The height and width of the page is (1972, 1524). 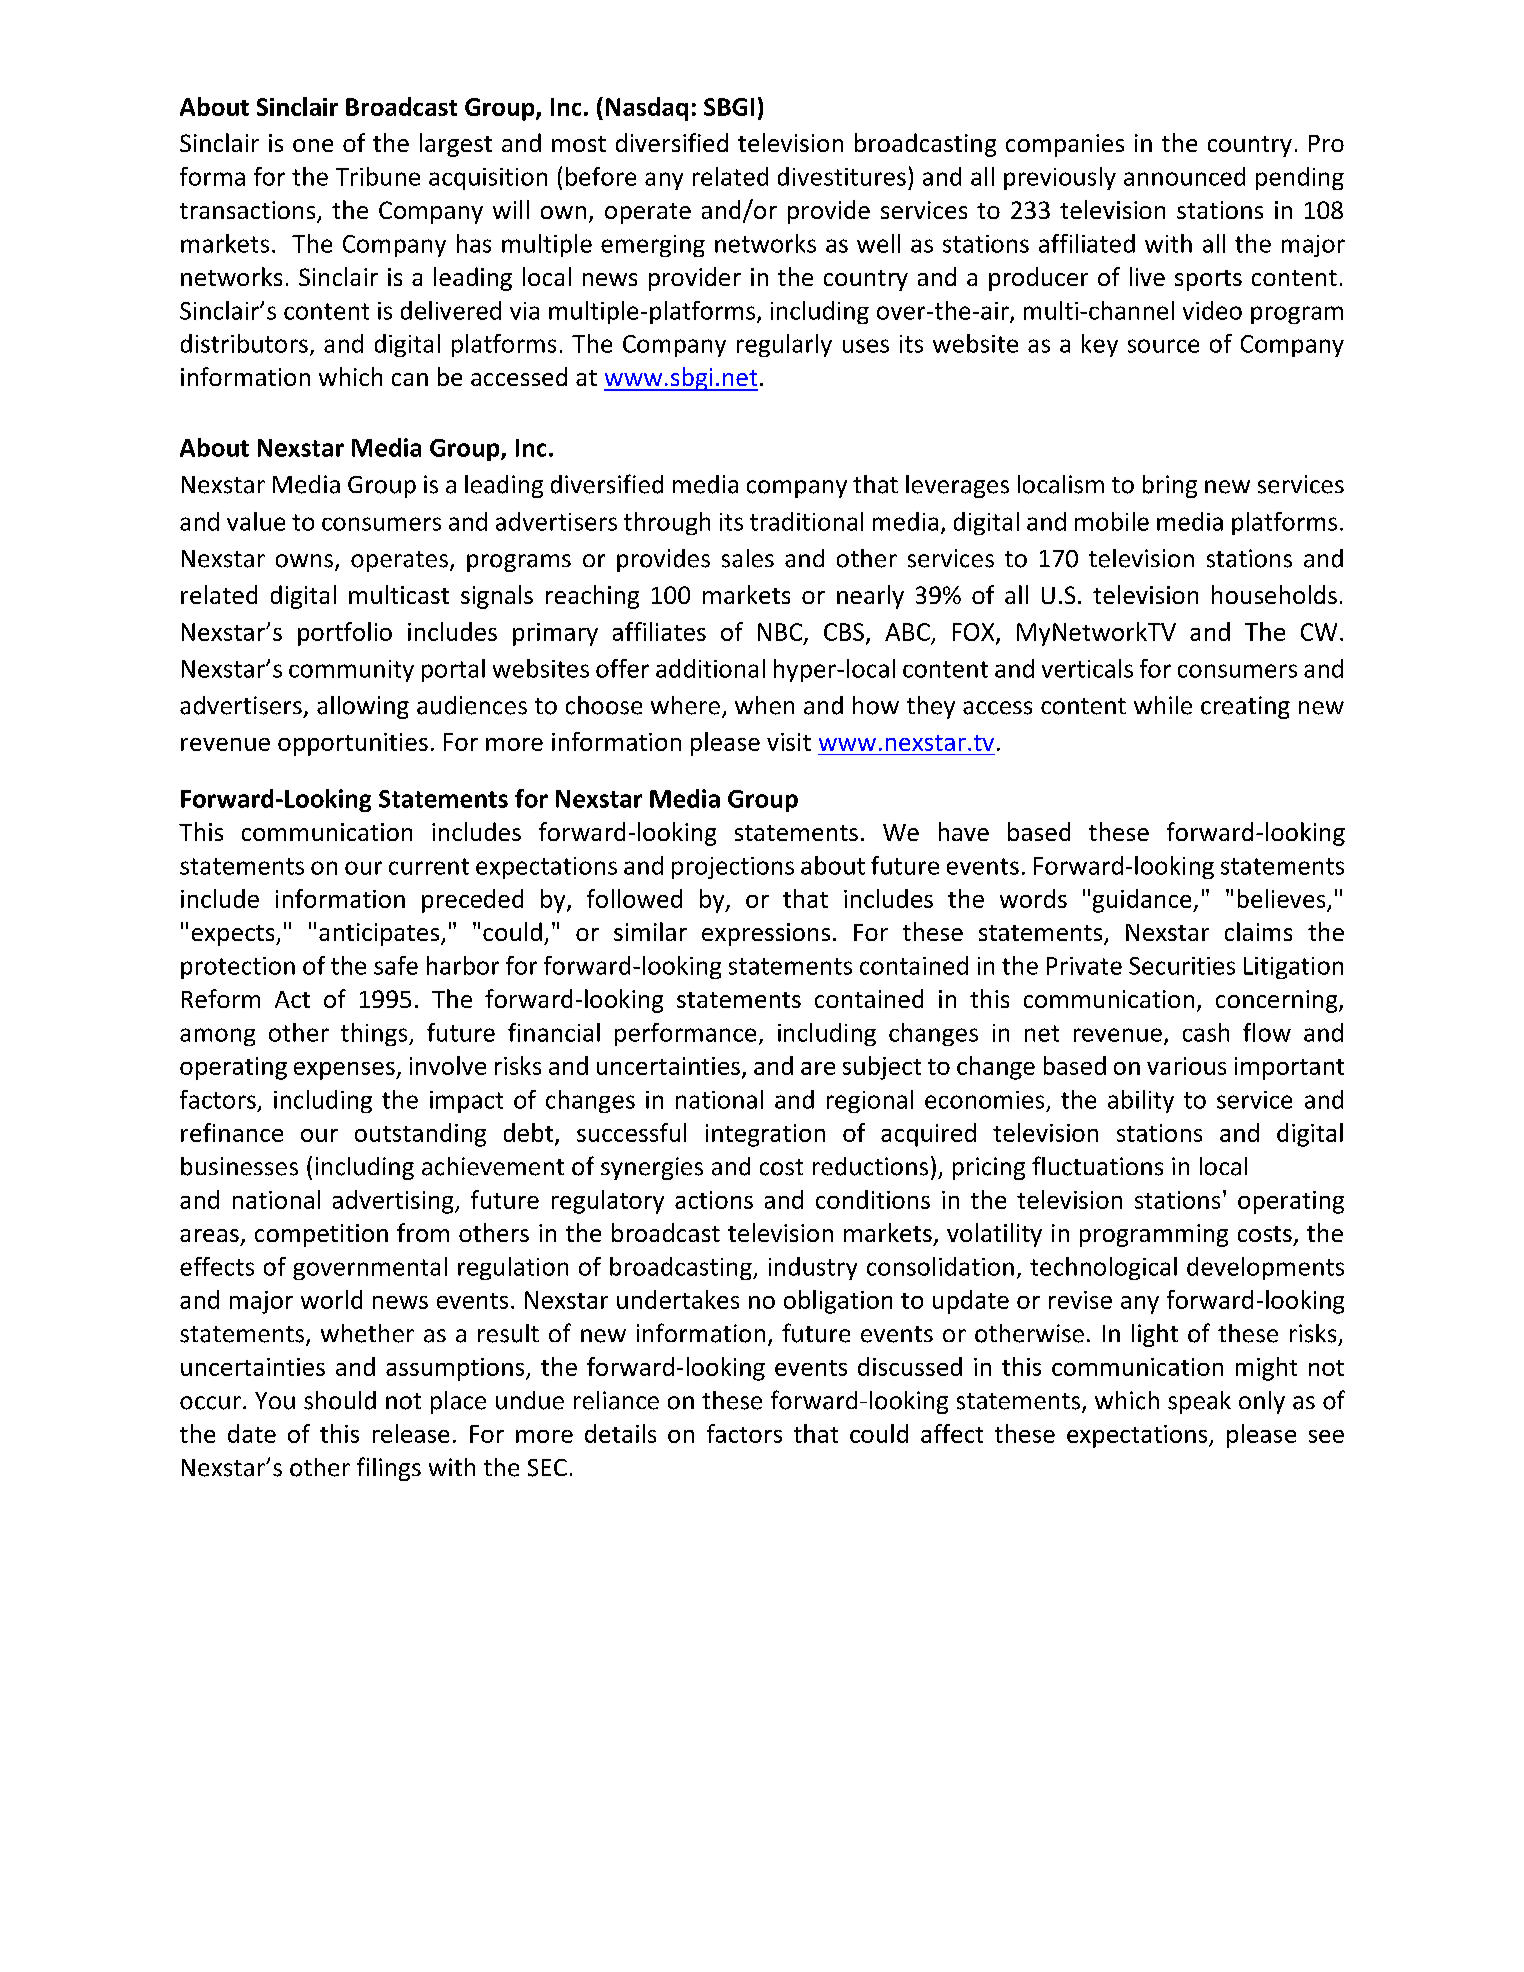 I want to click on visit, so click(x=789, y=742).
